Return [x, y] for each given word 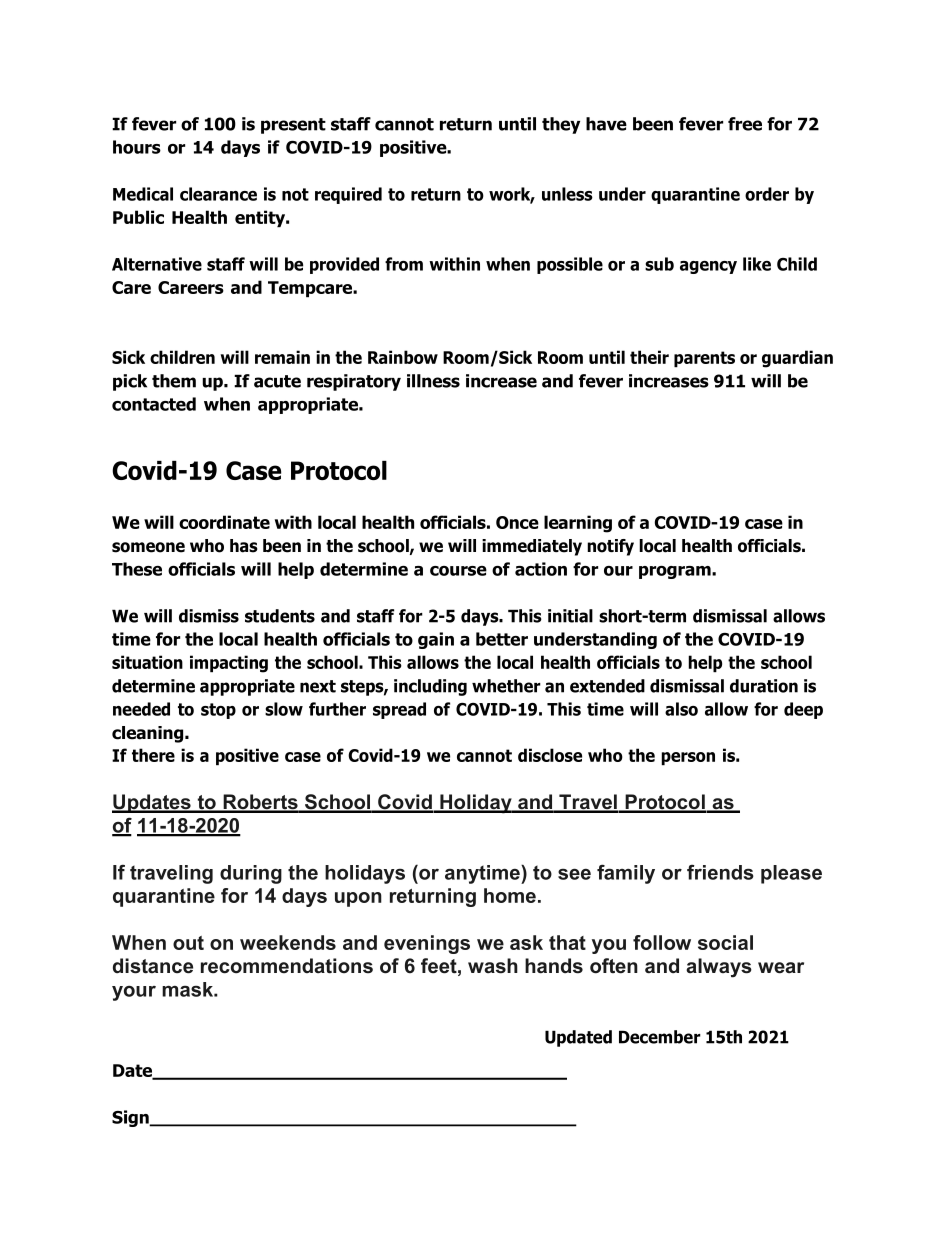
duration [764, 686]
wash [493, 966]
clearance [218, 194]
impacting [229, 664]
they [561, 125]
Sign [131, 1118]
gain [436, 640]
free [745, 124]
